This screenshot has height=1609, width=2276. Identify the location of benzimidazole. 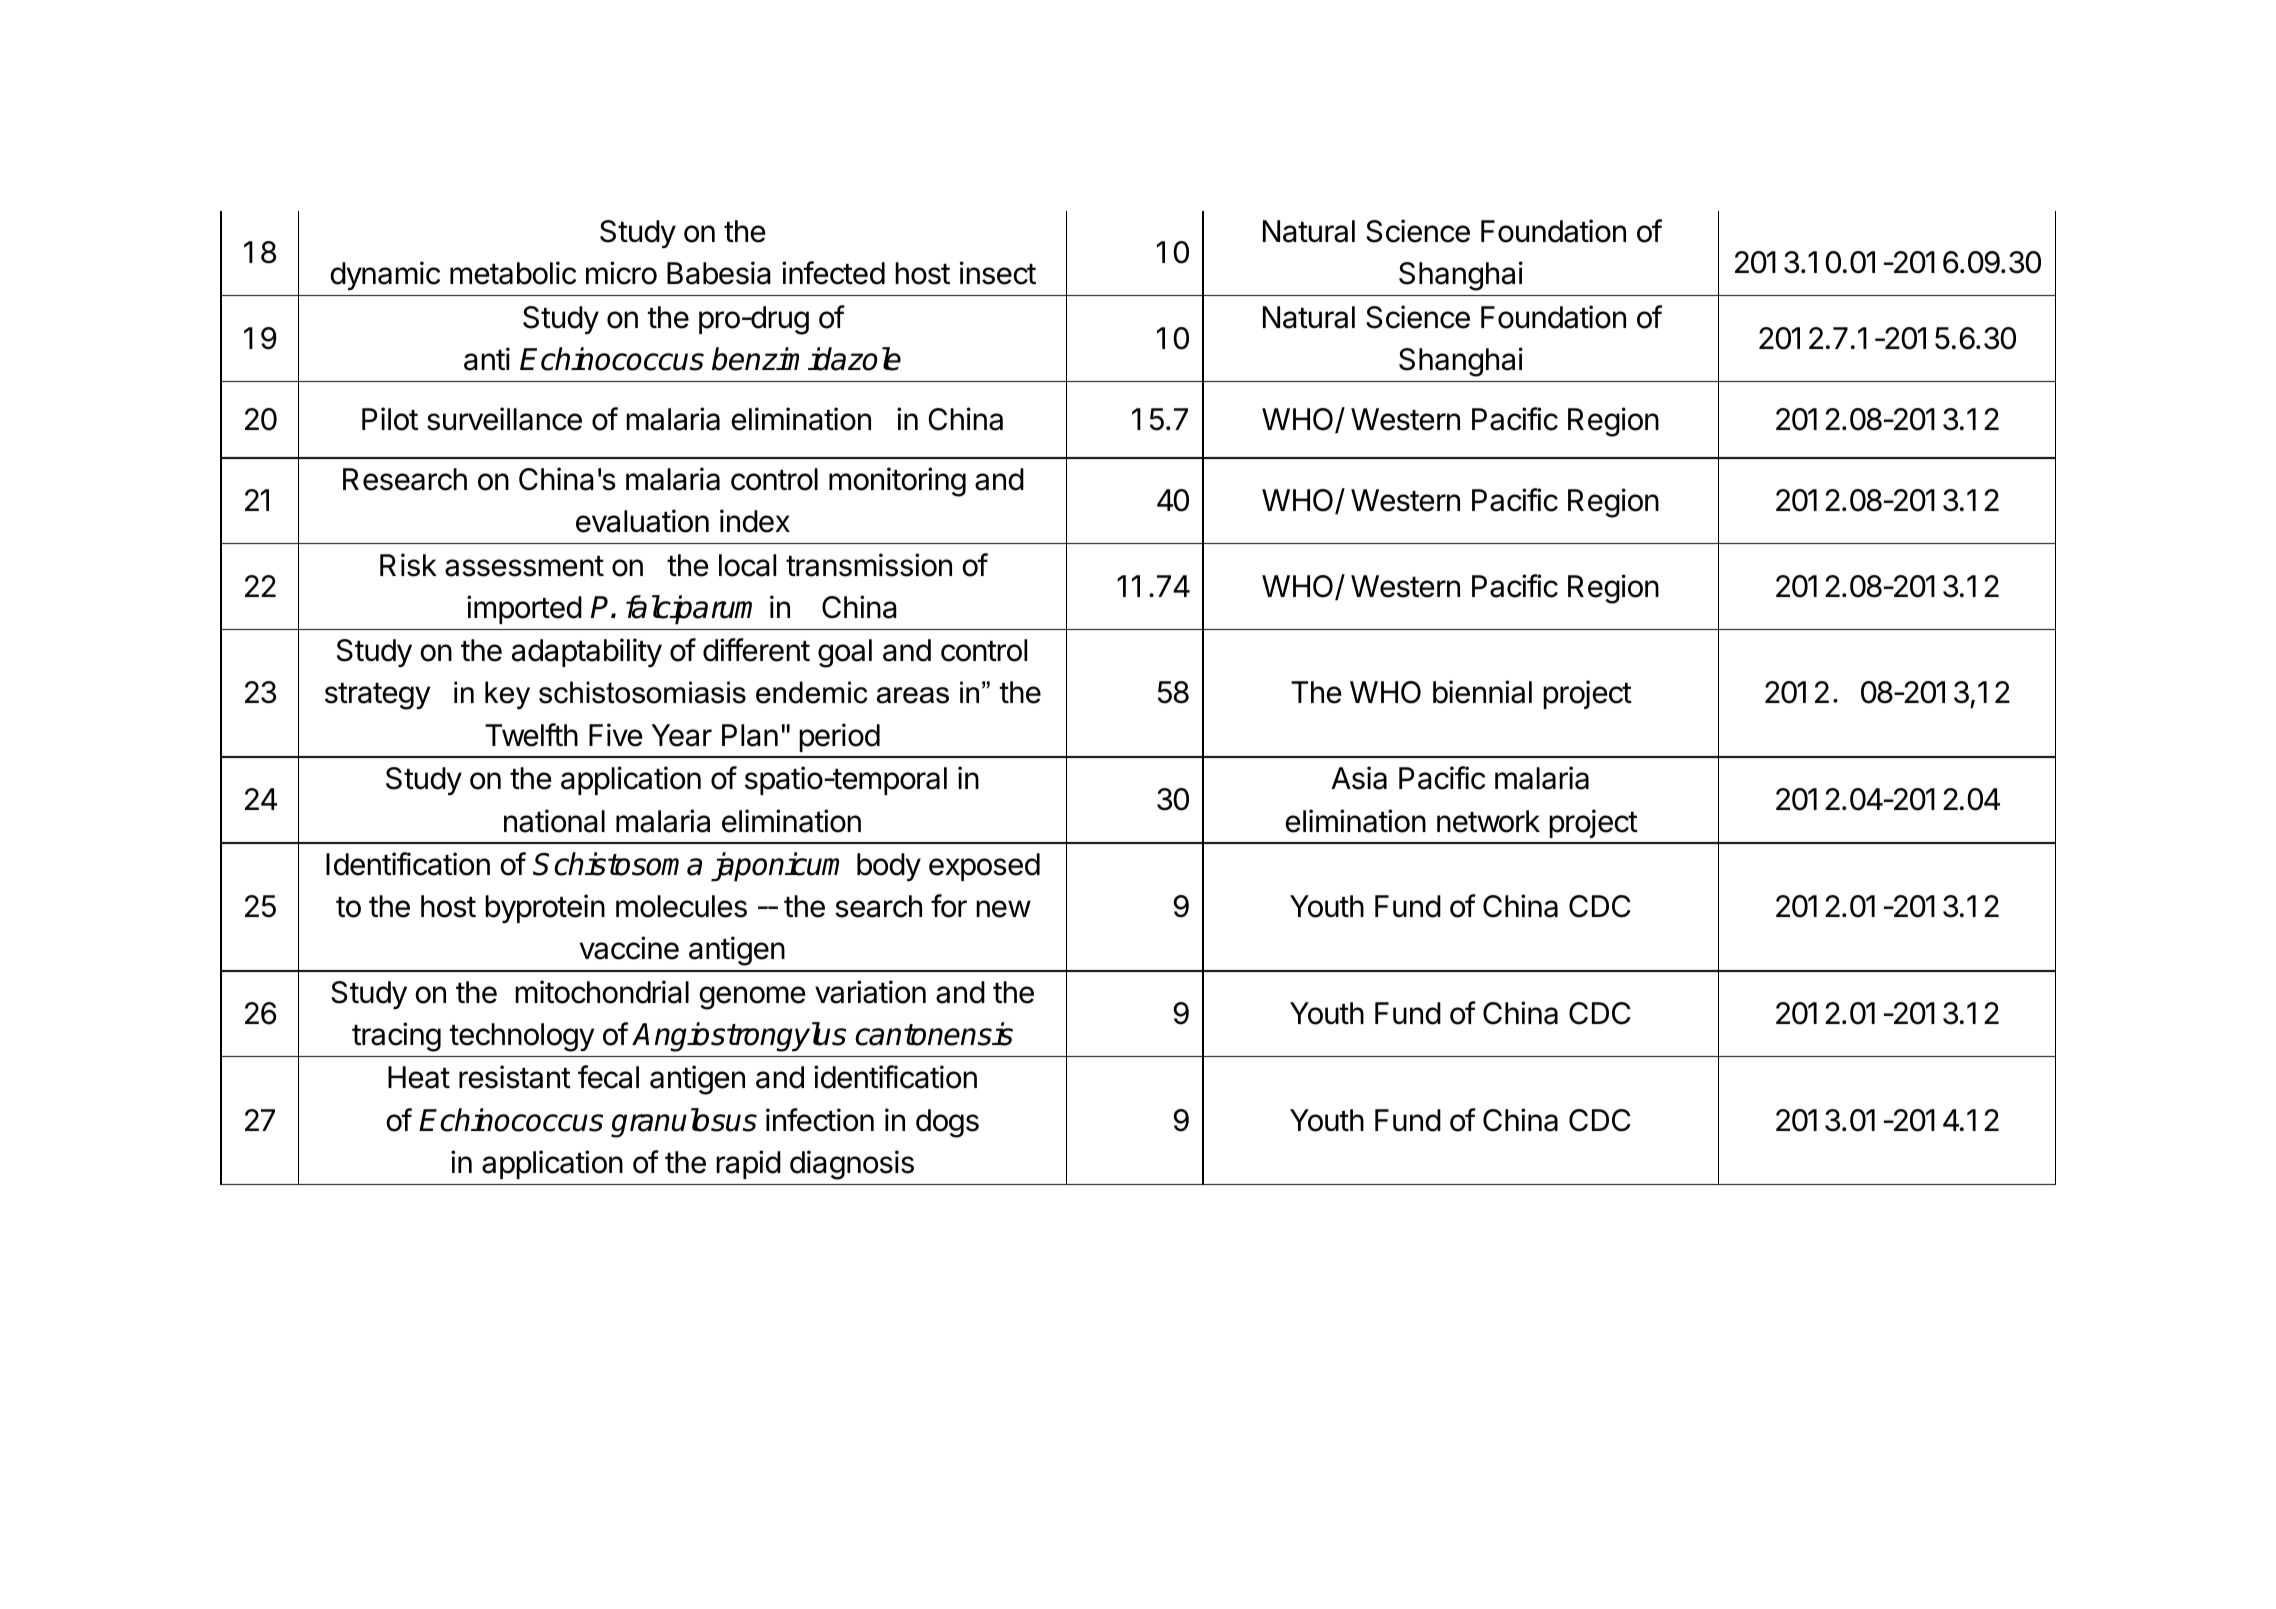
(806, 359).
